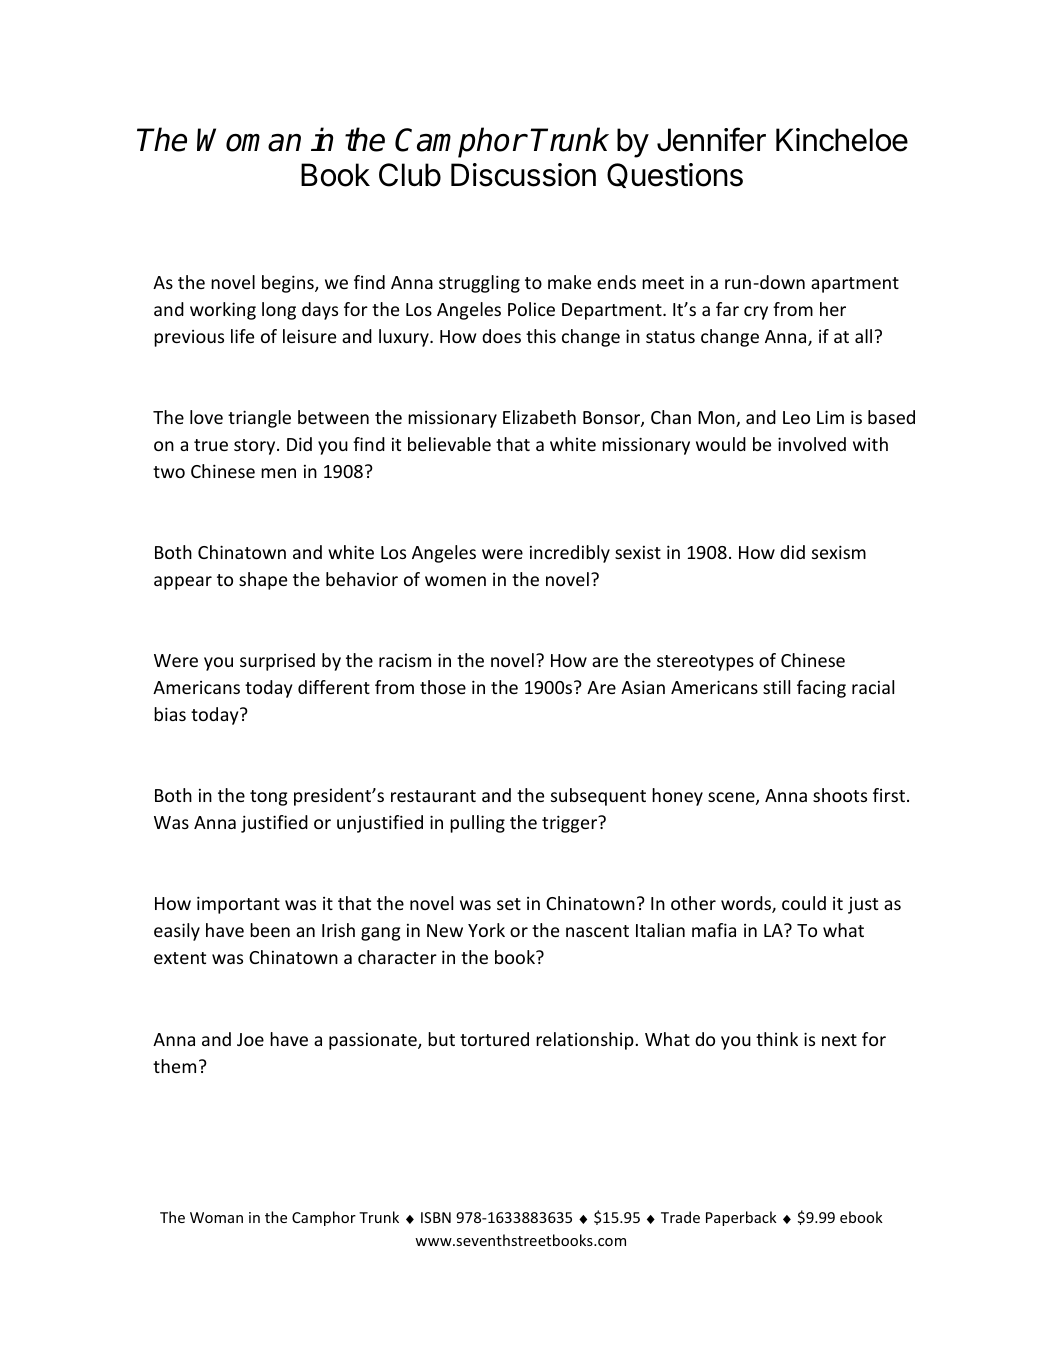  What do you see at coordinates (570, 554) in the screenshot?
I see `incredibly` at bounding box center [570, 554].
